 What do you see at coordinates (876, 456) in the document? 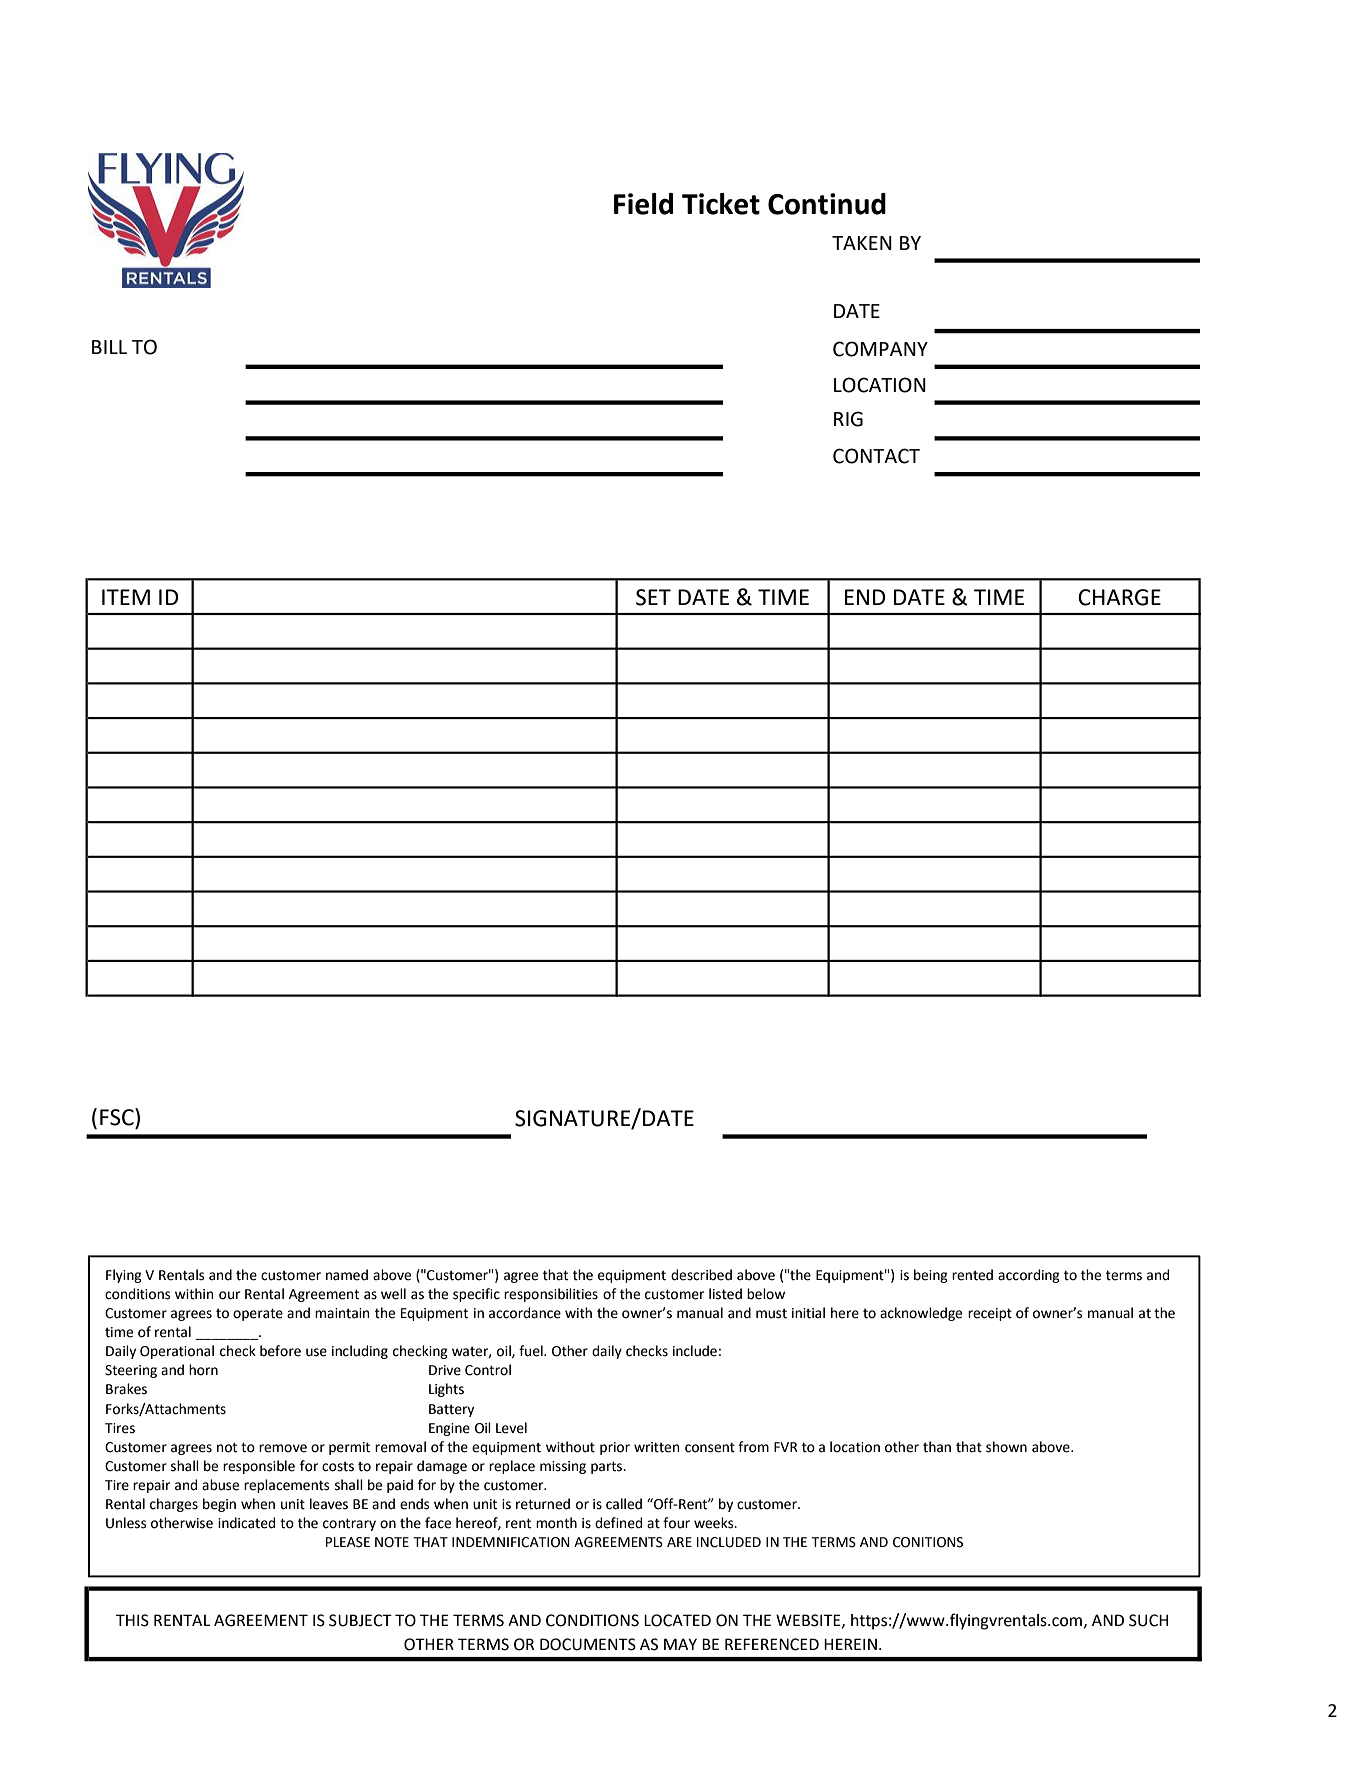
I see `CONTACT` at bounding box center [876, 456].
